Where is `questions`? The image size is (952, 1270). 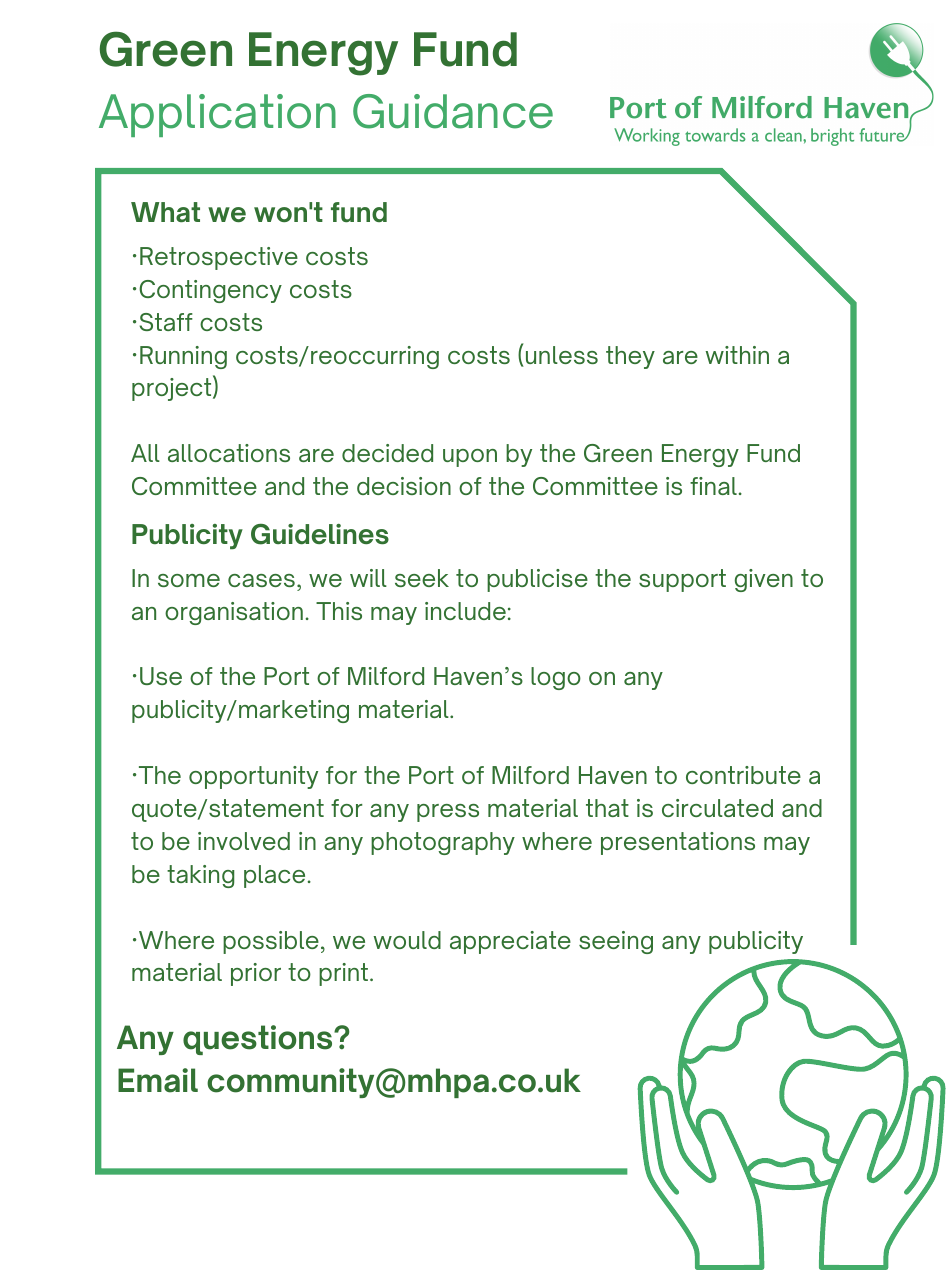 questions is located at coordinates (259, 1040).
